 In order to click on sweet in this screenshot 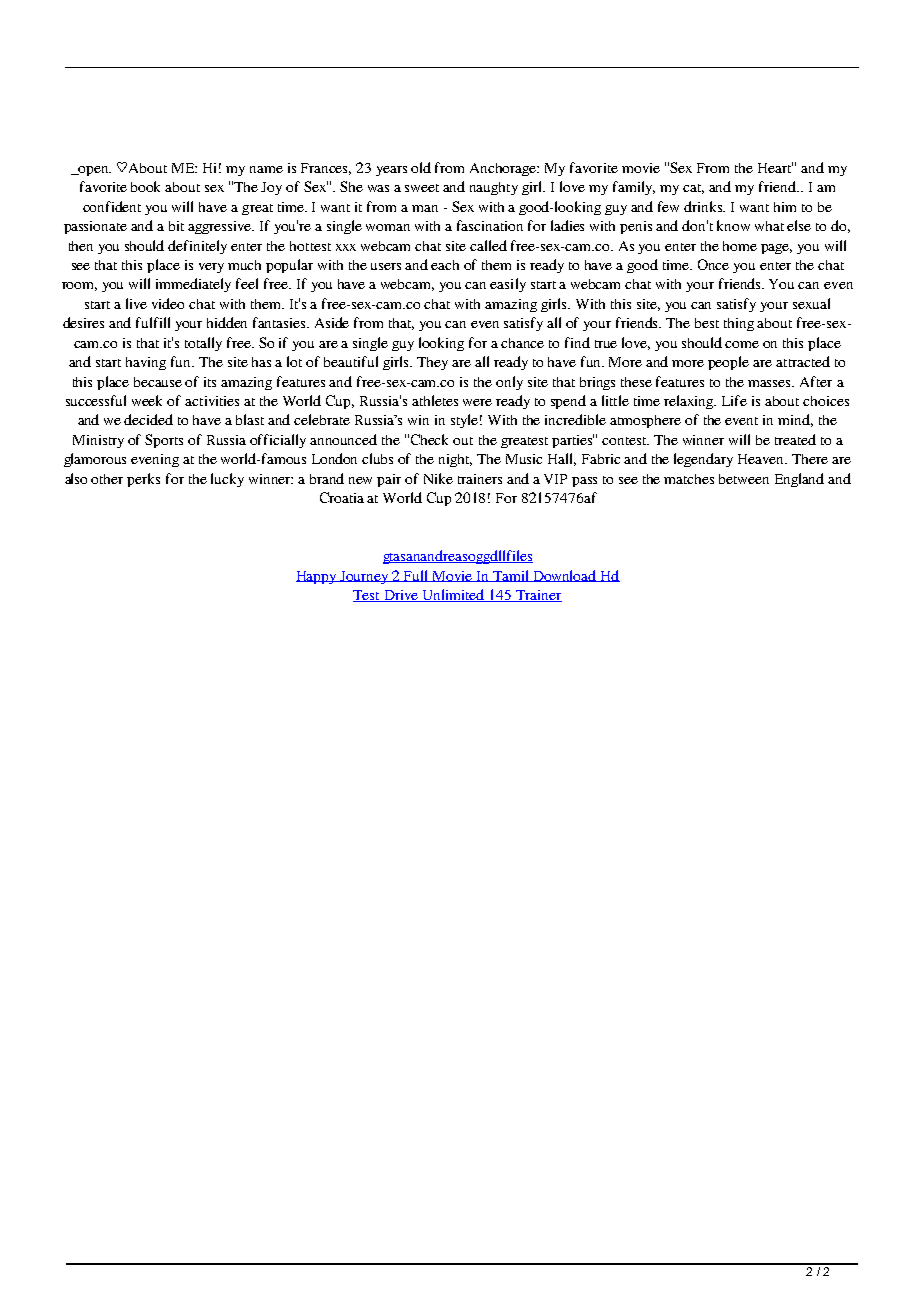, I will do `click(422, 188)`.
